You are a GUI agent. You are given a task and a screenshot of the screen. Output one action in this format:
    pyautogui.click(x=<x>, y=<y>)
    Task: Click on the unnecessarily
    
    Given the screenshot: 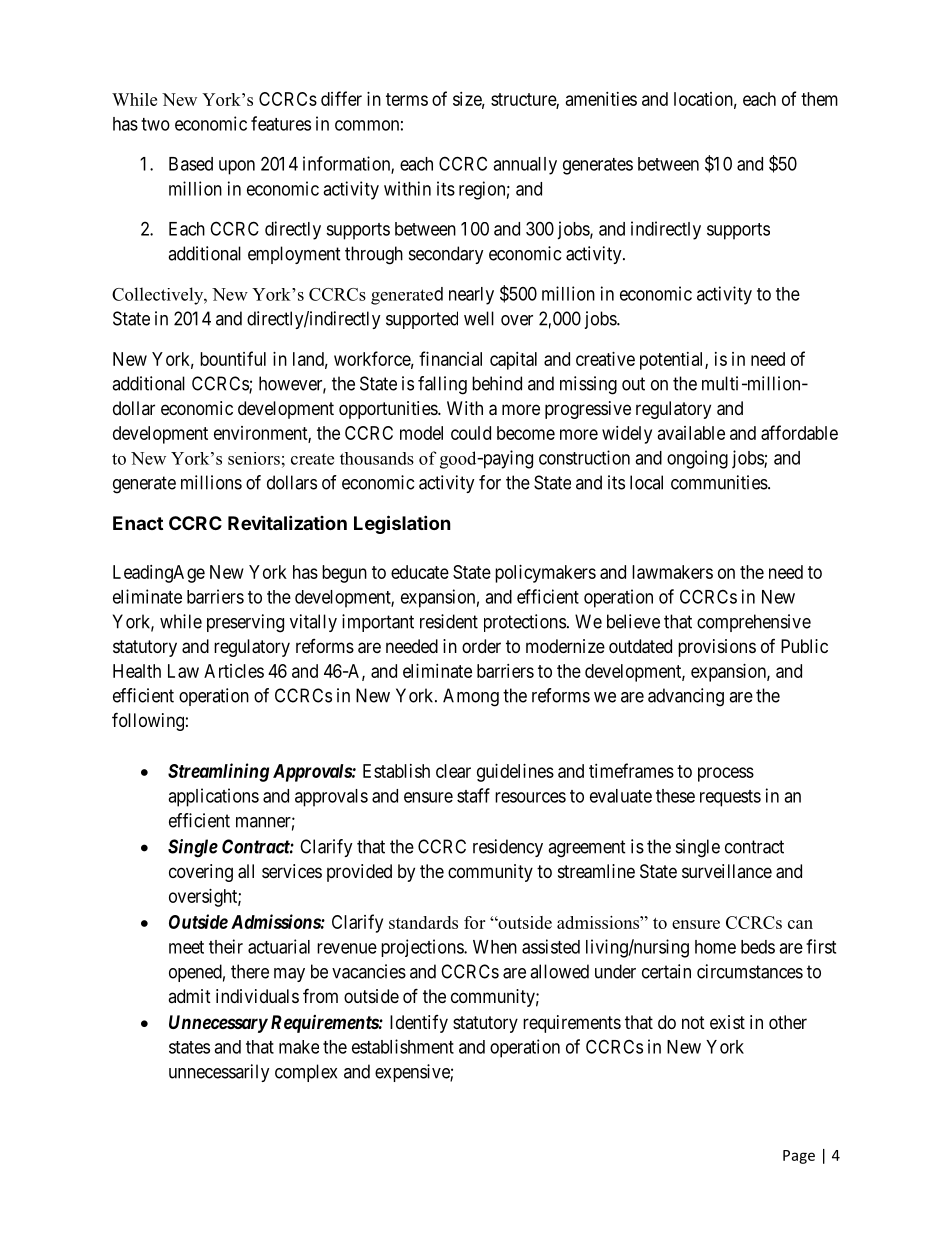 What is the action you would take?
    pyautogui.click(x=219, y=1073)
